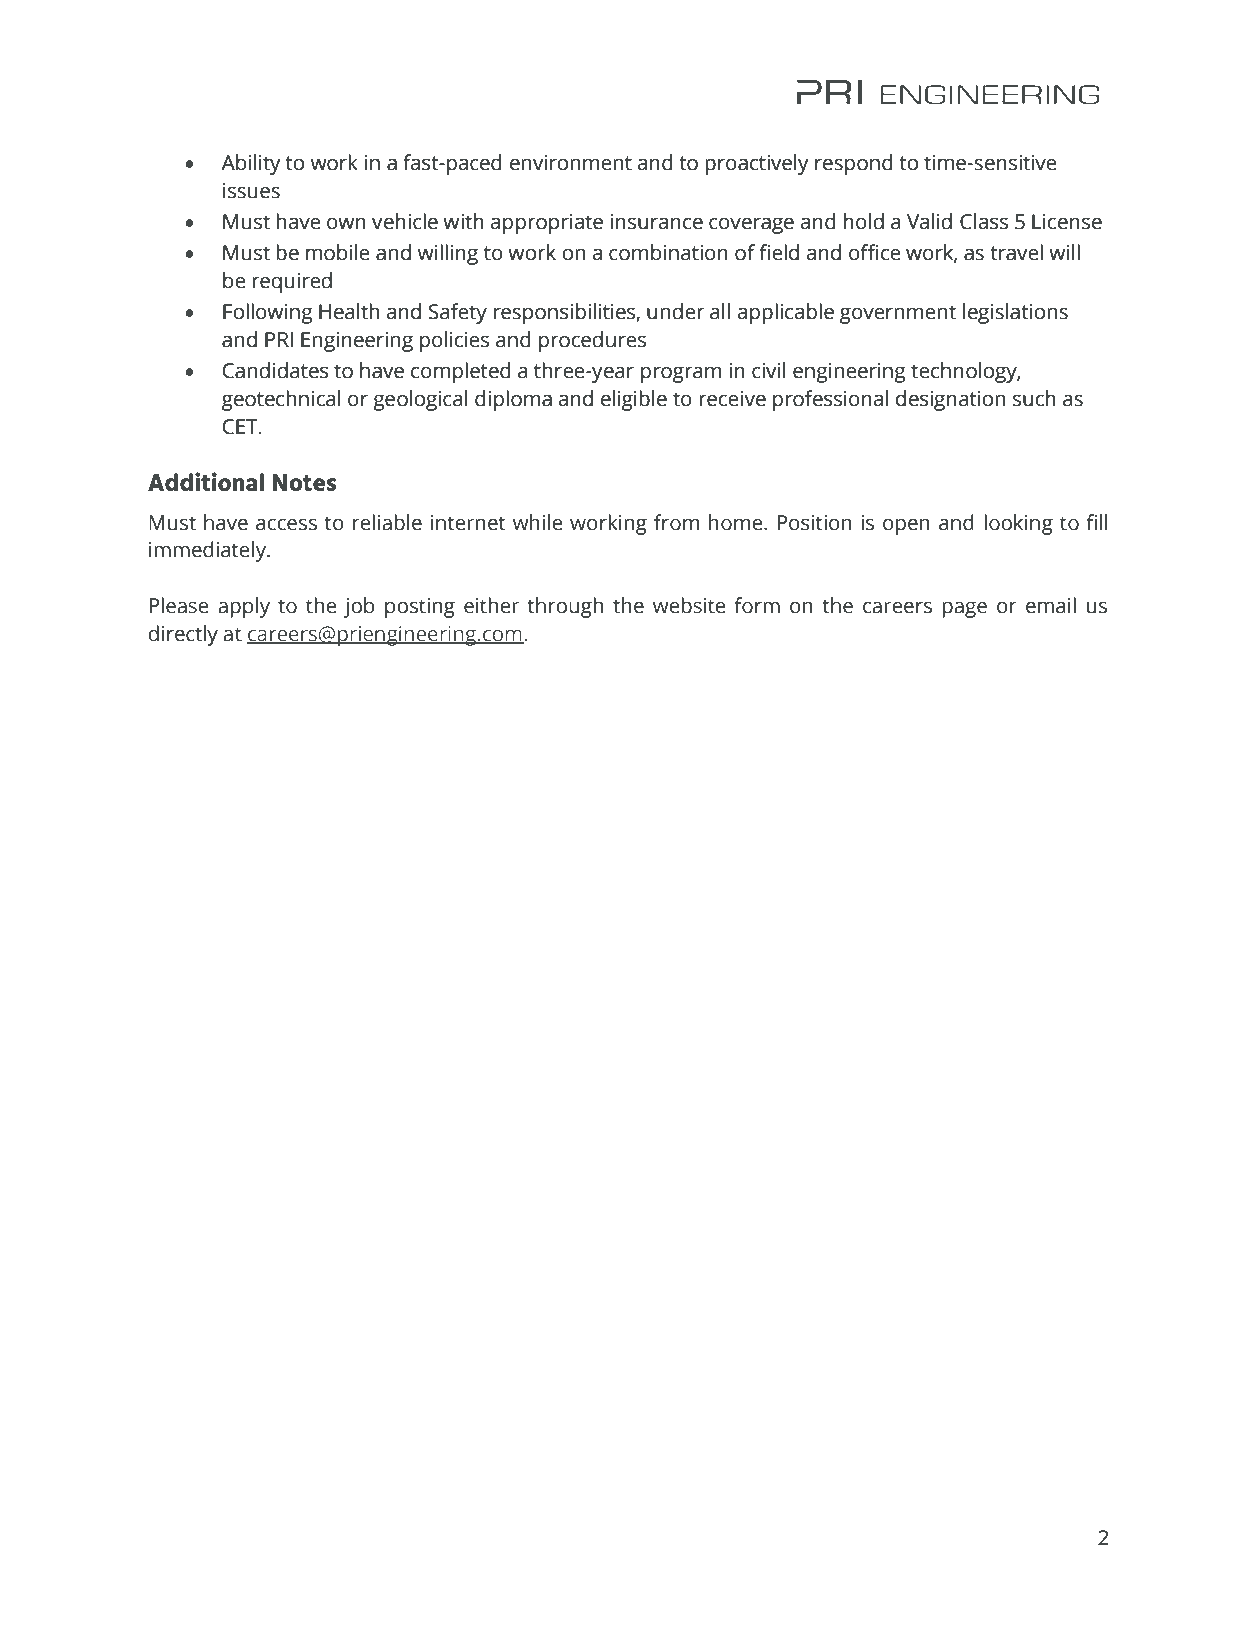  Describe the element at coordinates (854, 164) in the screenshot. I see `respond` at that location.
